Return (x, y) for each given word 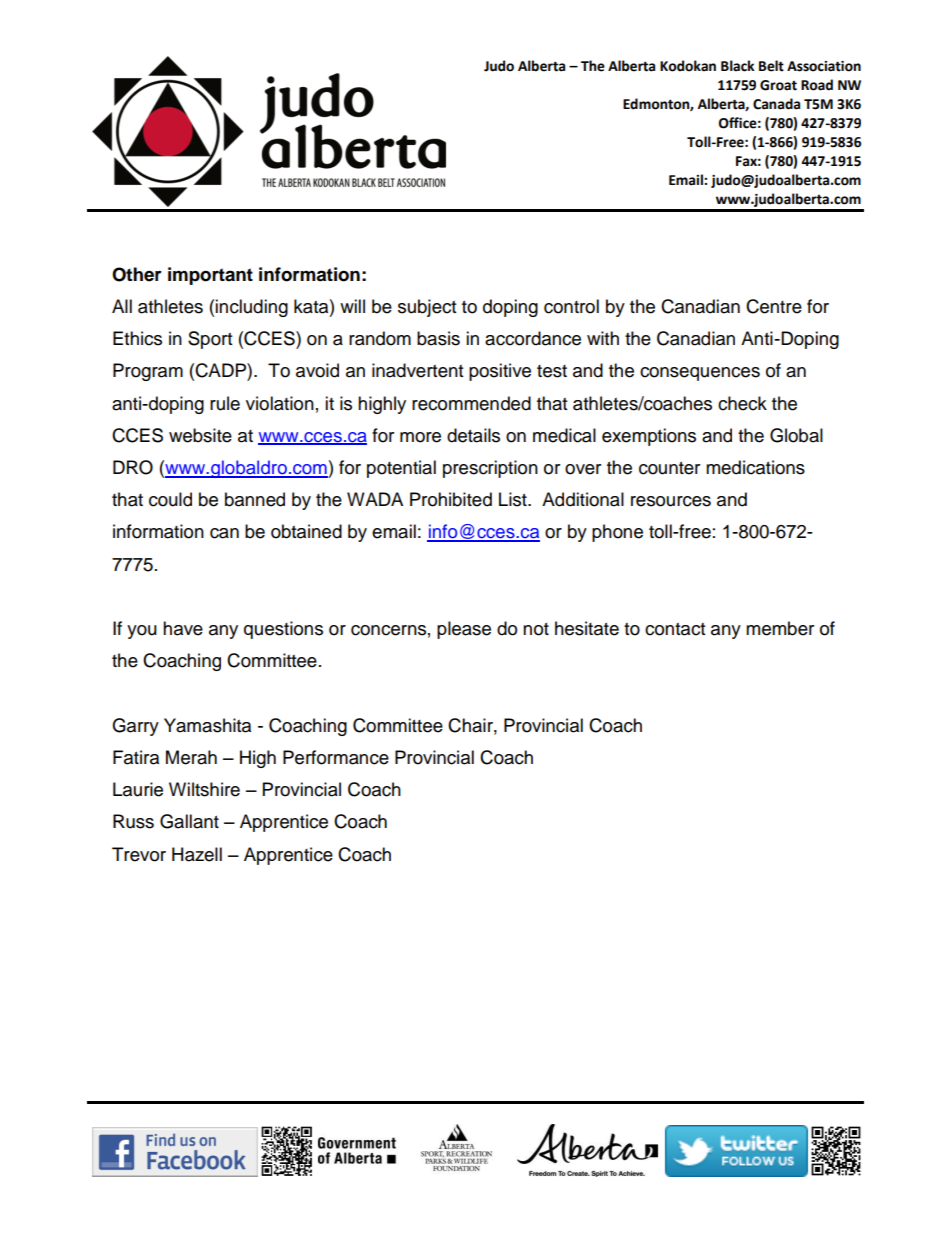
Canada (776, 104)
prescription (490, 469)
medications (755, 467)
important (210, 276)
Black (738, 66)
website (200, 435)
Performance (336, 757)
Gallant (189, 821)
